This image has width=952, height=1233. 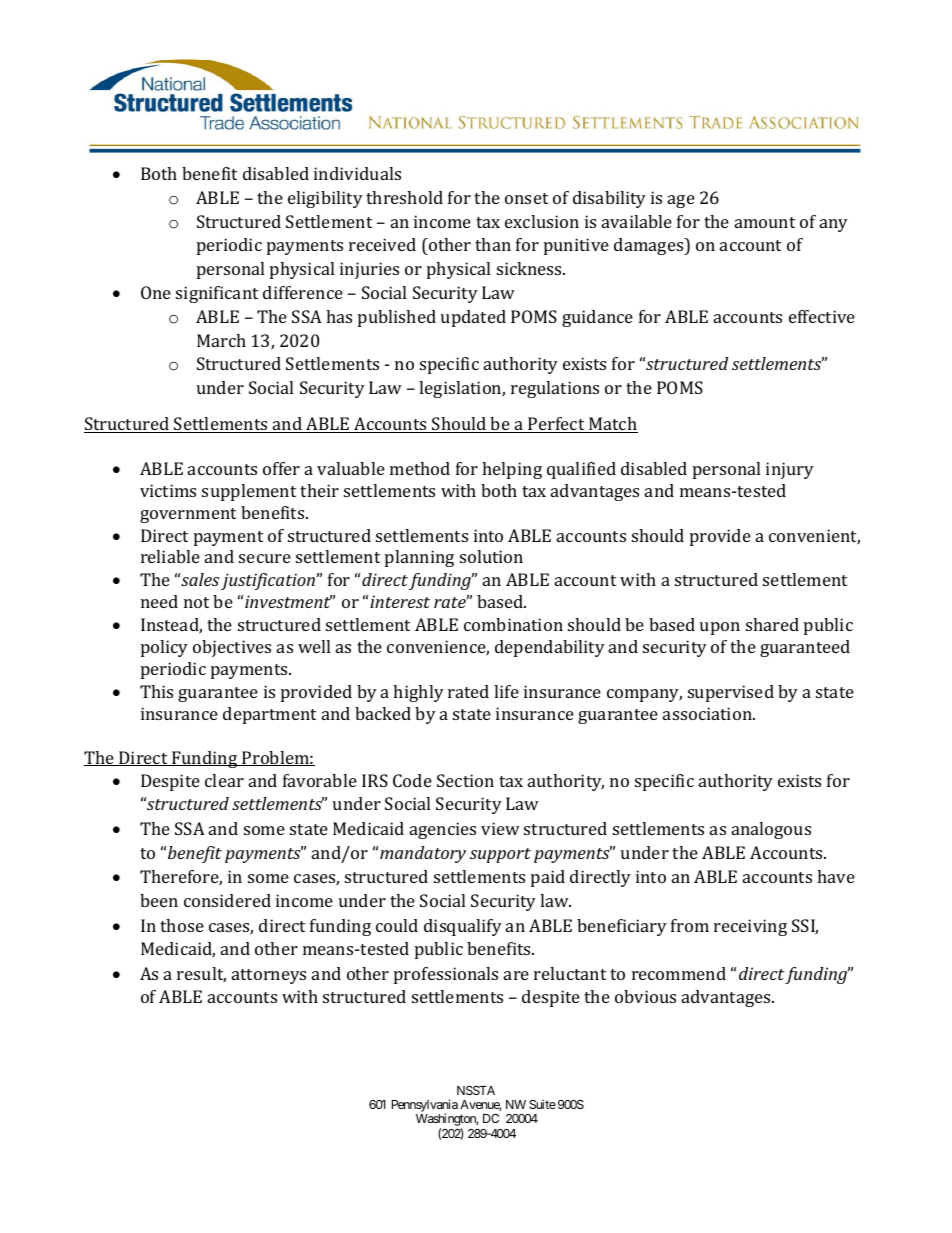 What do you see at coordinates (325, 199) in the image?
I see `eligibility` at bounding box center [325, 199].
